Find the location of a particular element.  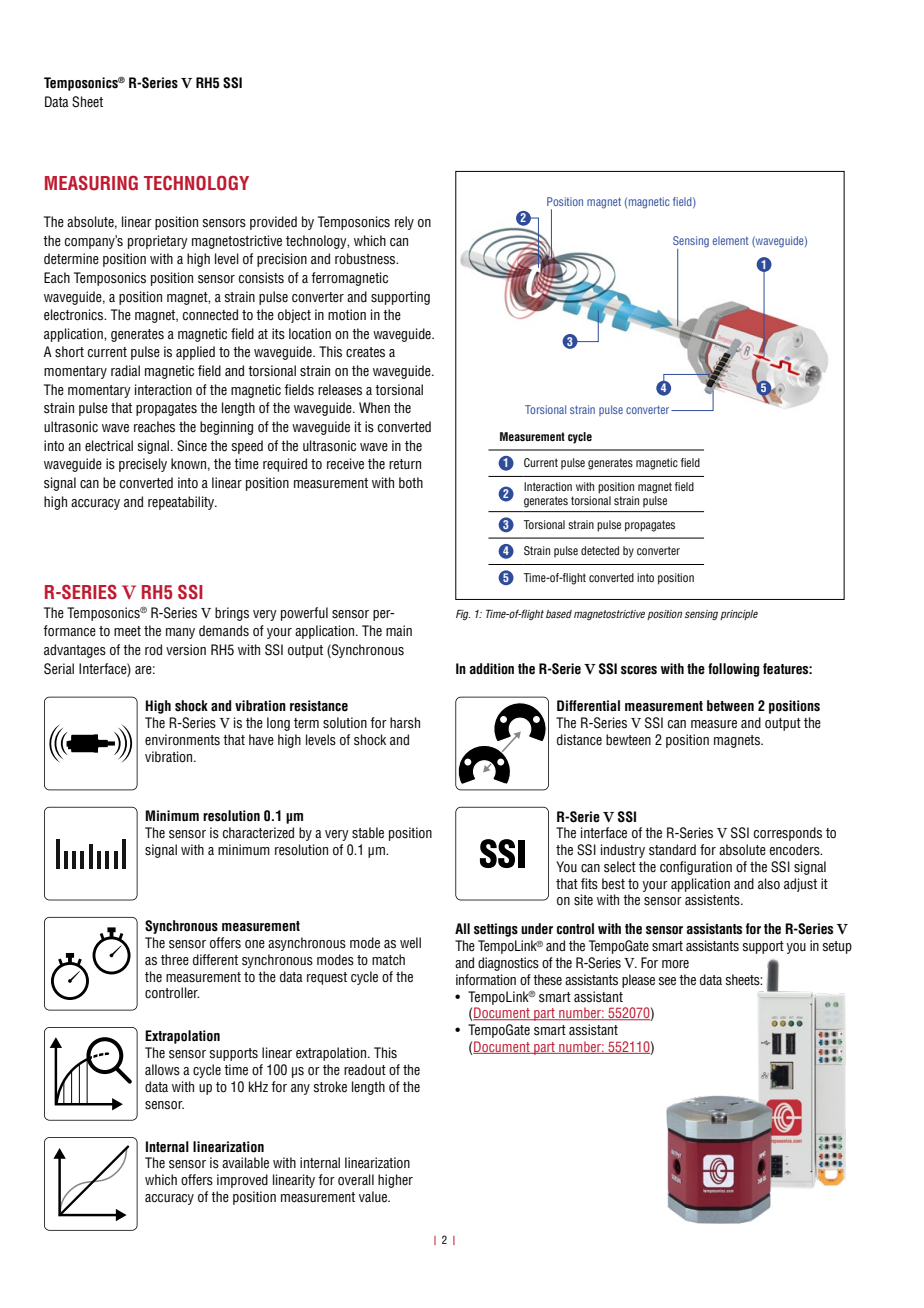

value is located at coordinates (374, 1197).
